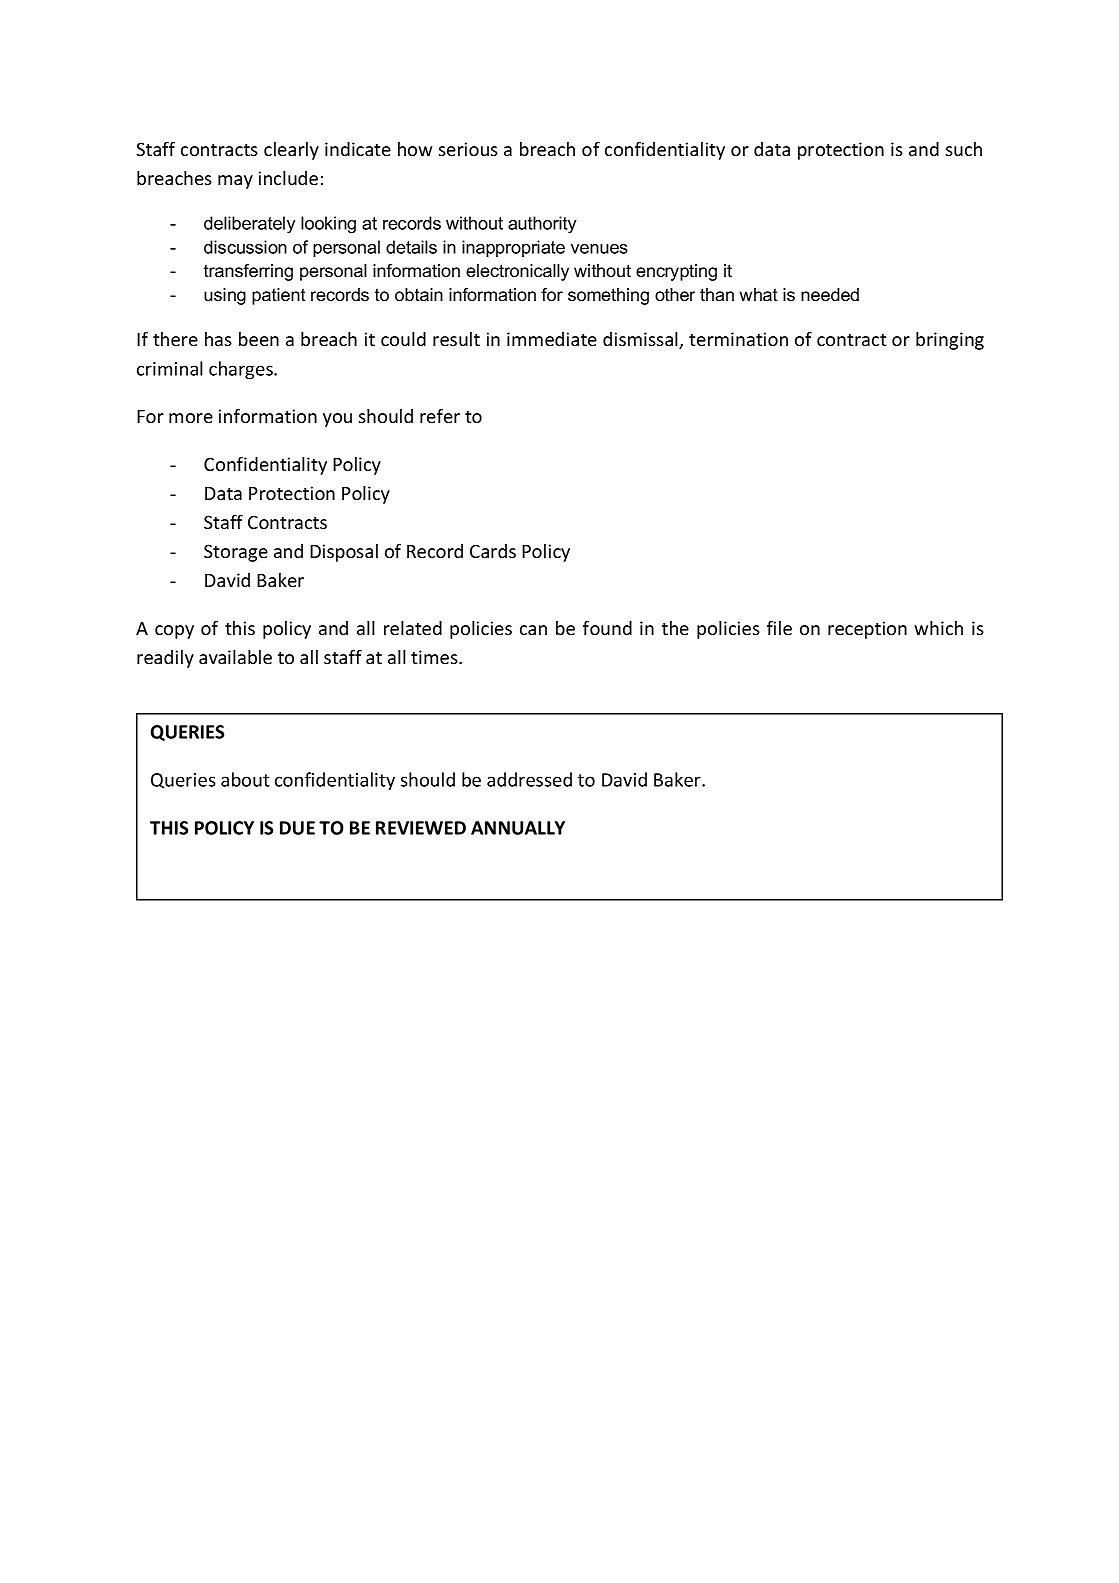 This page has height=1583, width=1119. What do you see at coordinates (468, 149) in the page?
I see `serious` at bounding box center [468, 149].
